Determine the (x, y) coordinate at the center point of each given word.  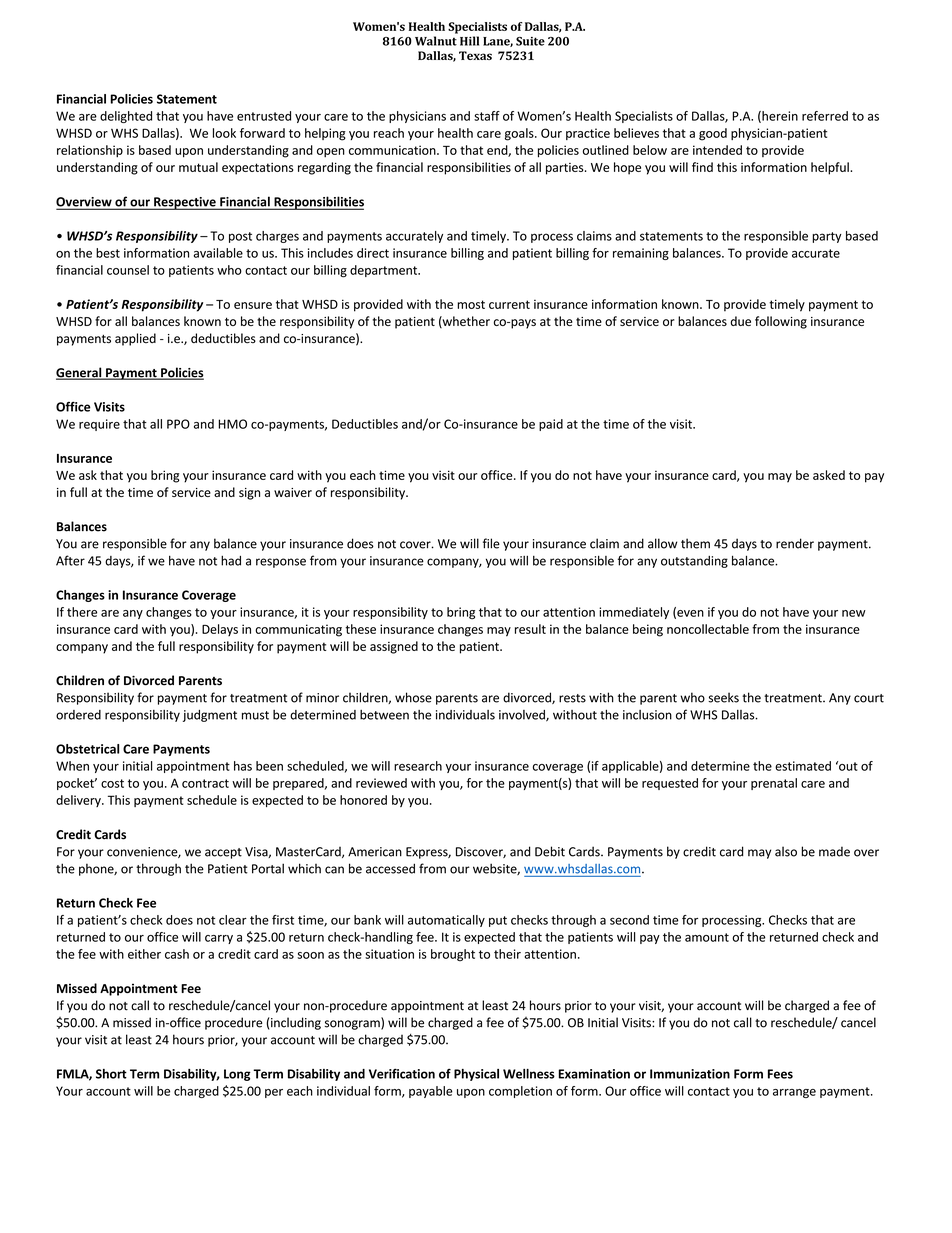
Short (111, 1074)
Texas (475, 55)
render (795, 543)
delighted (126, 117)
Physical (476, 1075)
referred (825, 116)
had (231, 561)
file (491, 543)
